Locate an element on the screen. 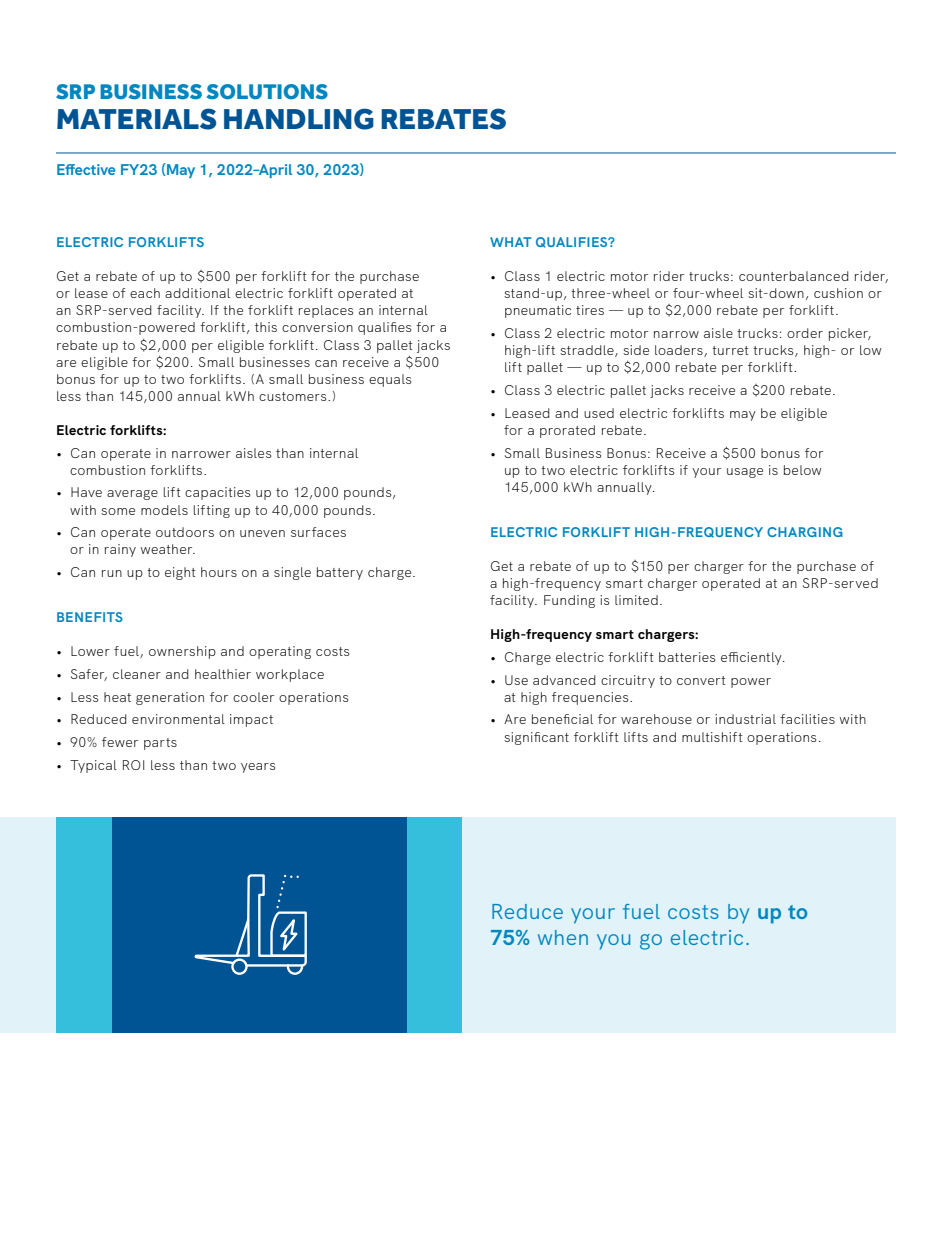 This screenshot has height=1233, width=952. CHARGING is located at coordinates (805, 532).
